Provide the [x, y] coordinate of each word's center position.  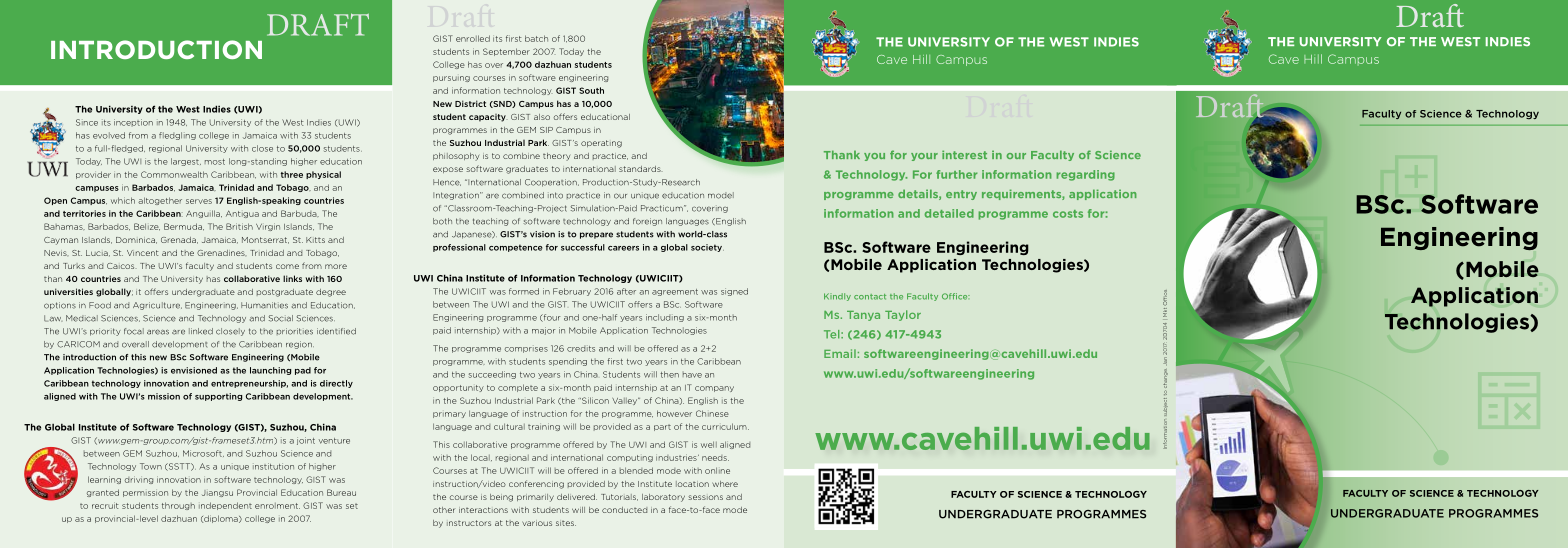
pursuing [451, 79]
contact [870, 297]
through [178, 506]
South [591, 90]
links [292, 278]
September [506, 52]
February [572, 292]
